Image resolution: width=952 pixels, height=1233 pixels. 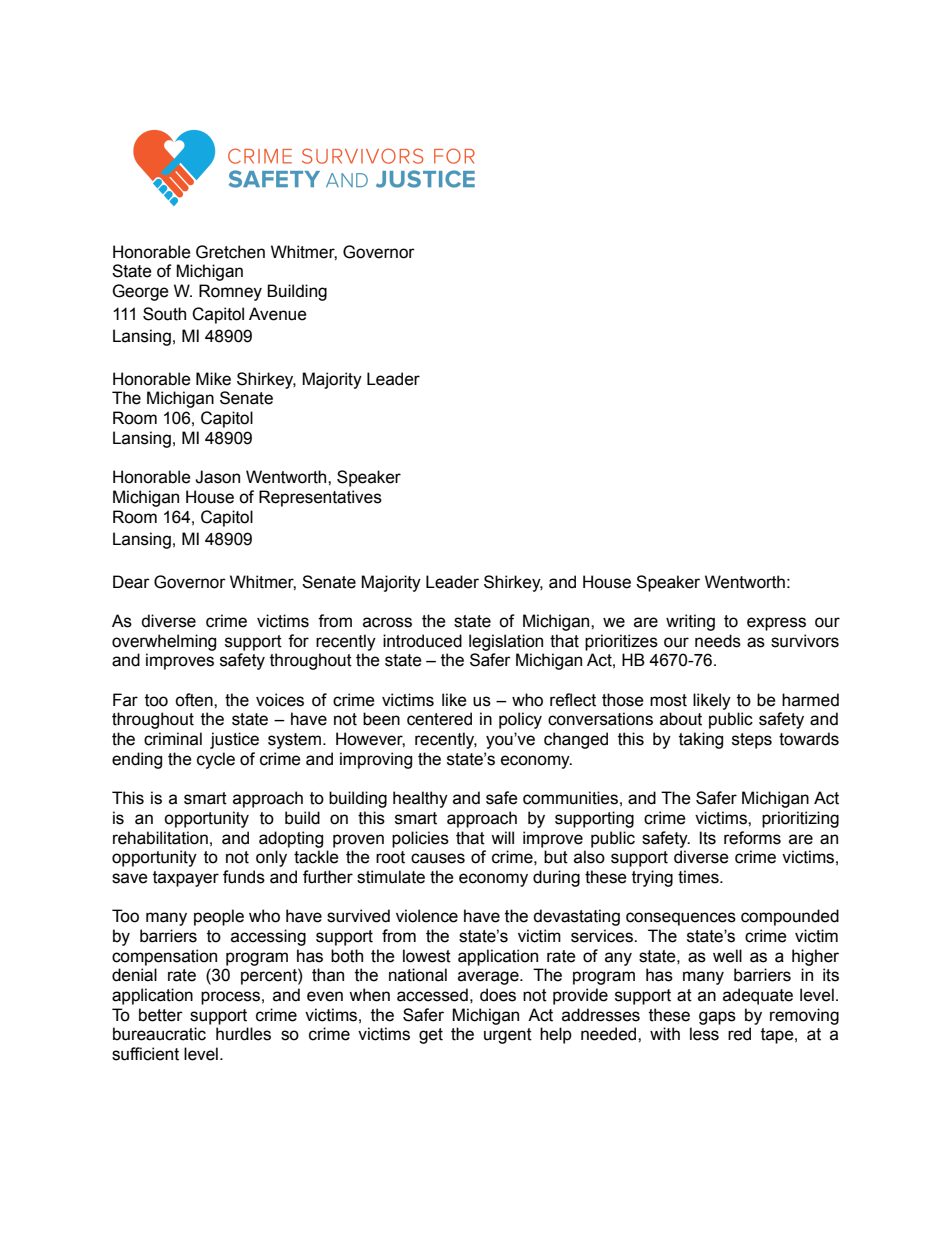 What do you see at coordinates (508, 1036) in the image?
I see `urgent` at bounding box center [508, 1036].
